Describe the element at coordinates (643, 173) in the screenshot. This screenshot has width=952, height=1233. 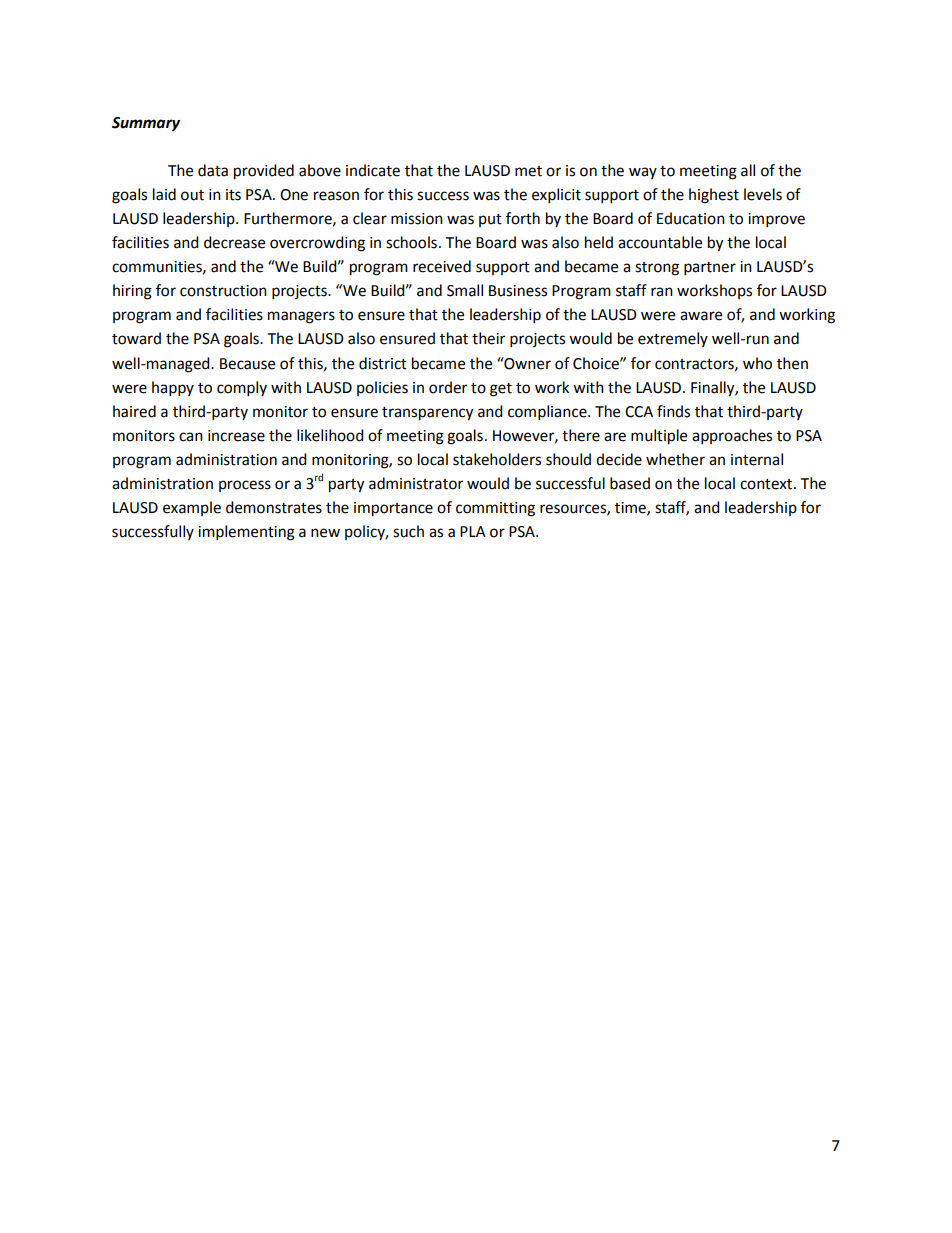
I see `way` at that location.
